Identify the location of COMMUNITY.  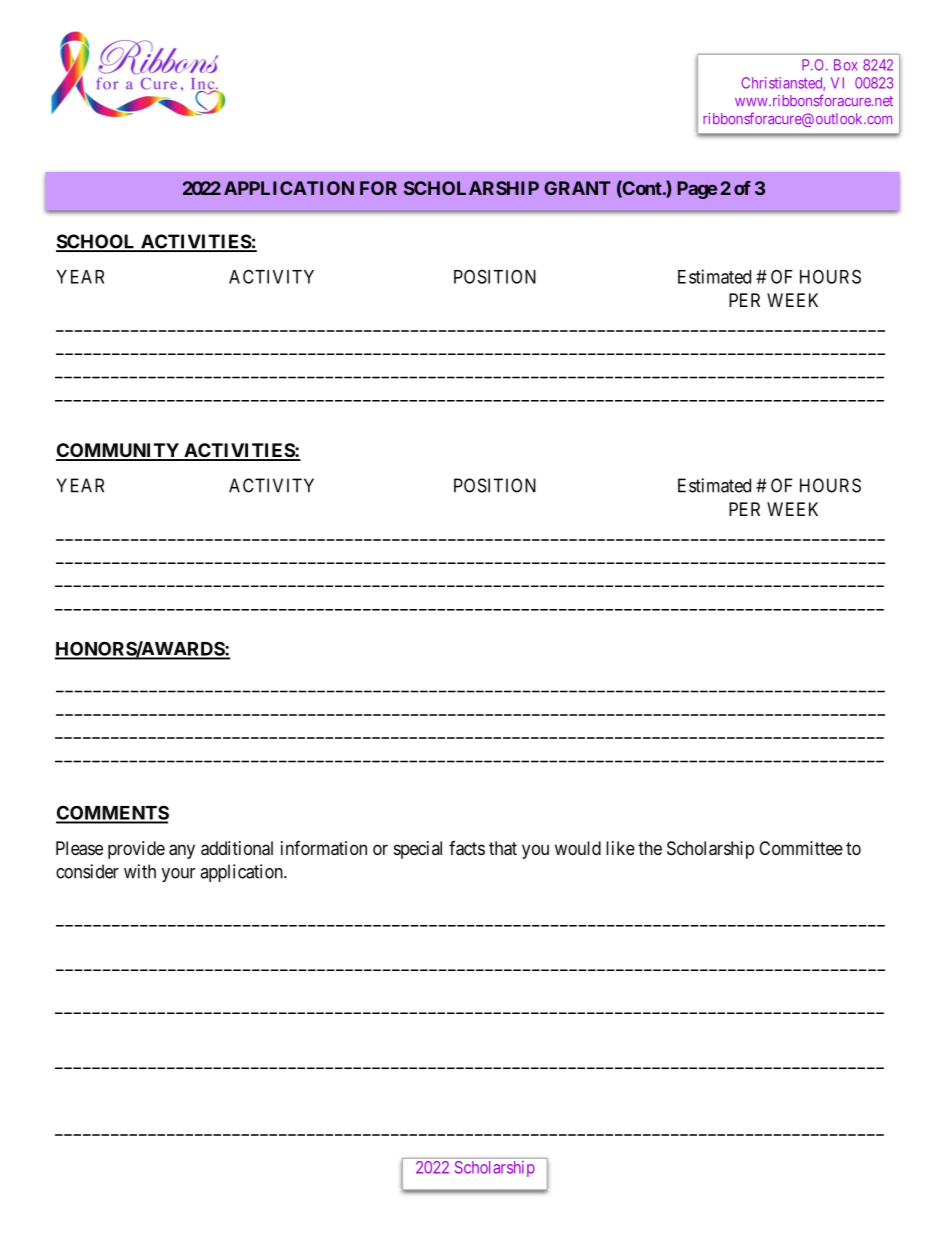
(118, 451).
